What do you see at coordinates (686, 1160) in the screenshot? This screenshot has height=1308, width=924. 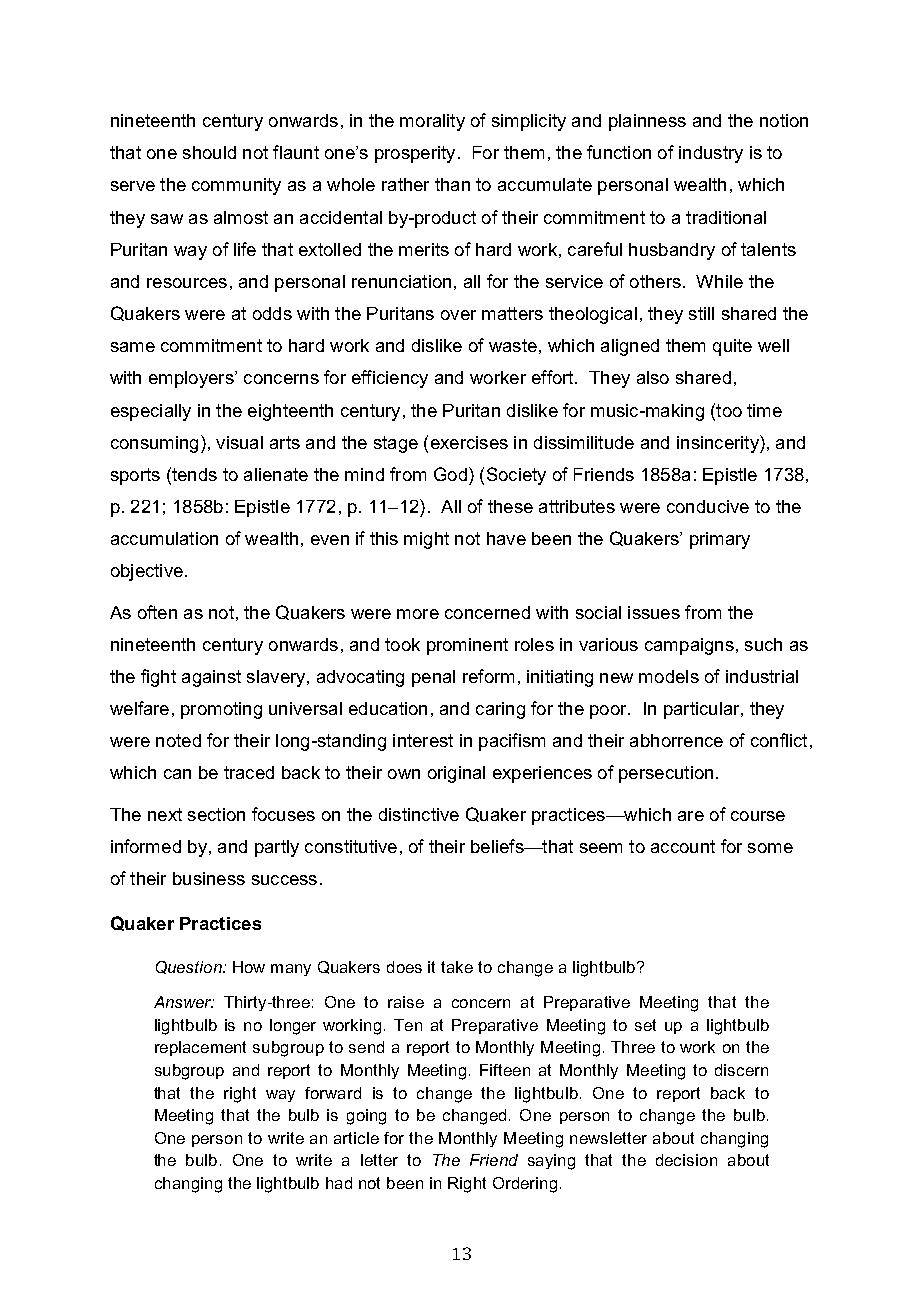 I see `decision` at bounding box center [686, 1160].
